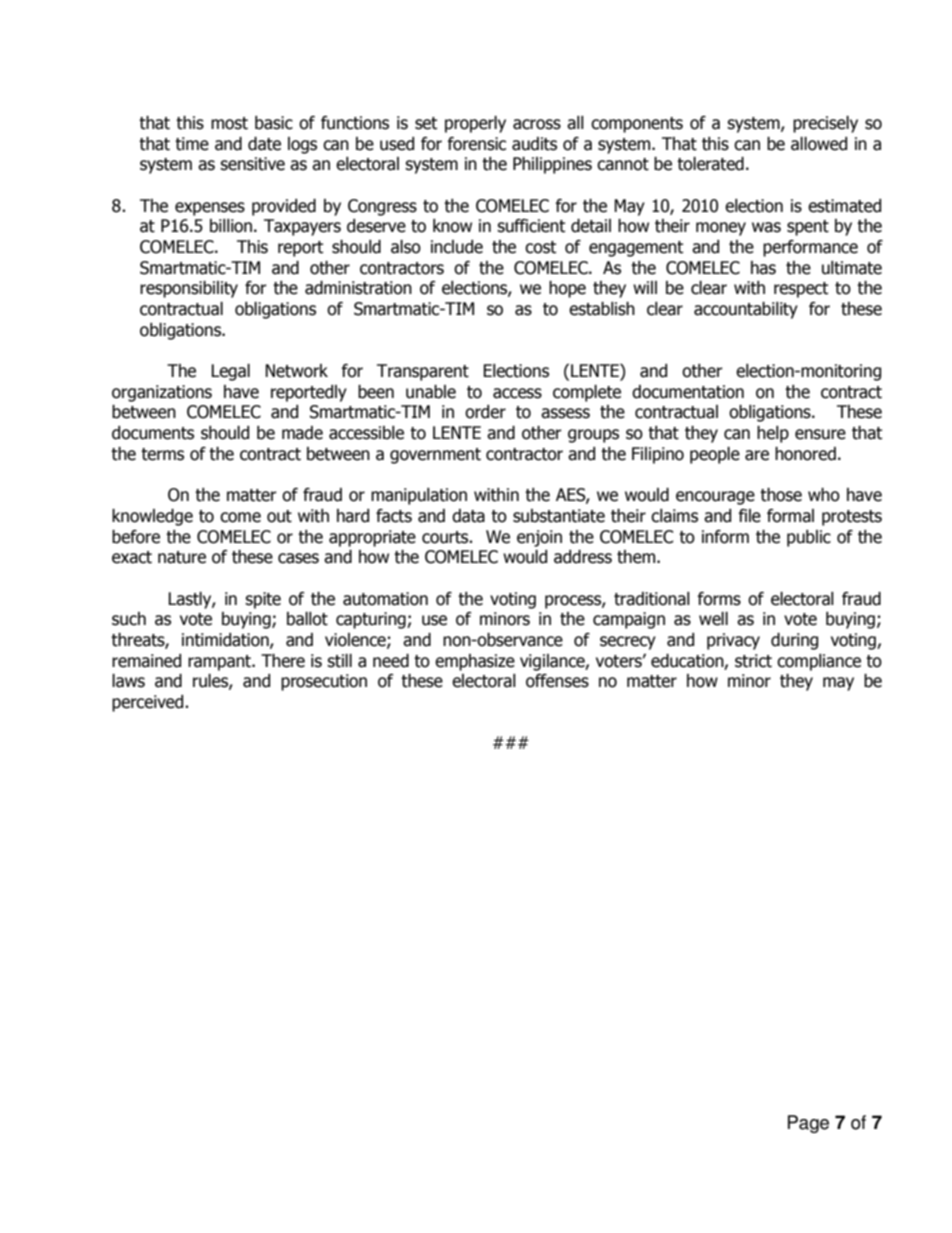  Describe the element at coordinates (192, 144) in the screenshot. I see `time` at that location.
